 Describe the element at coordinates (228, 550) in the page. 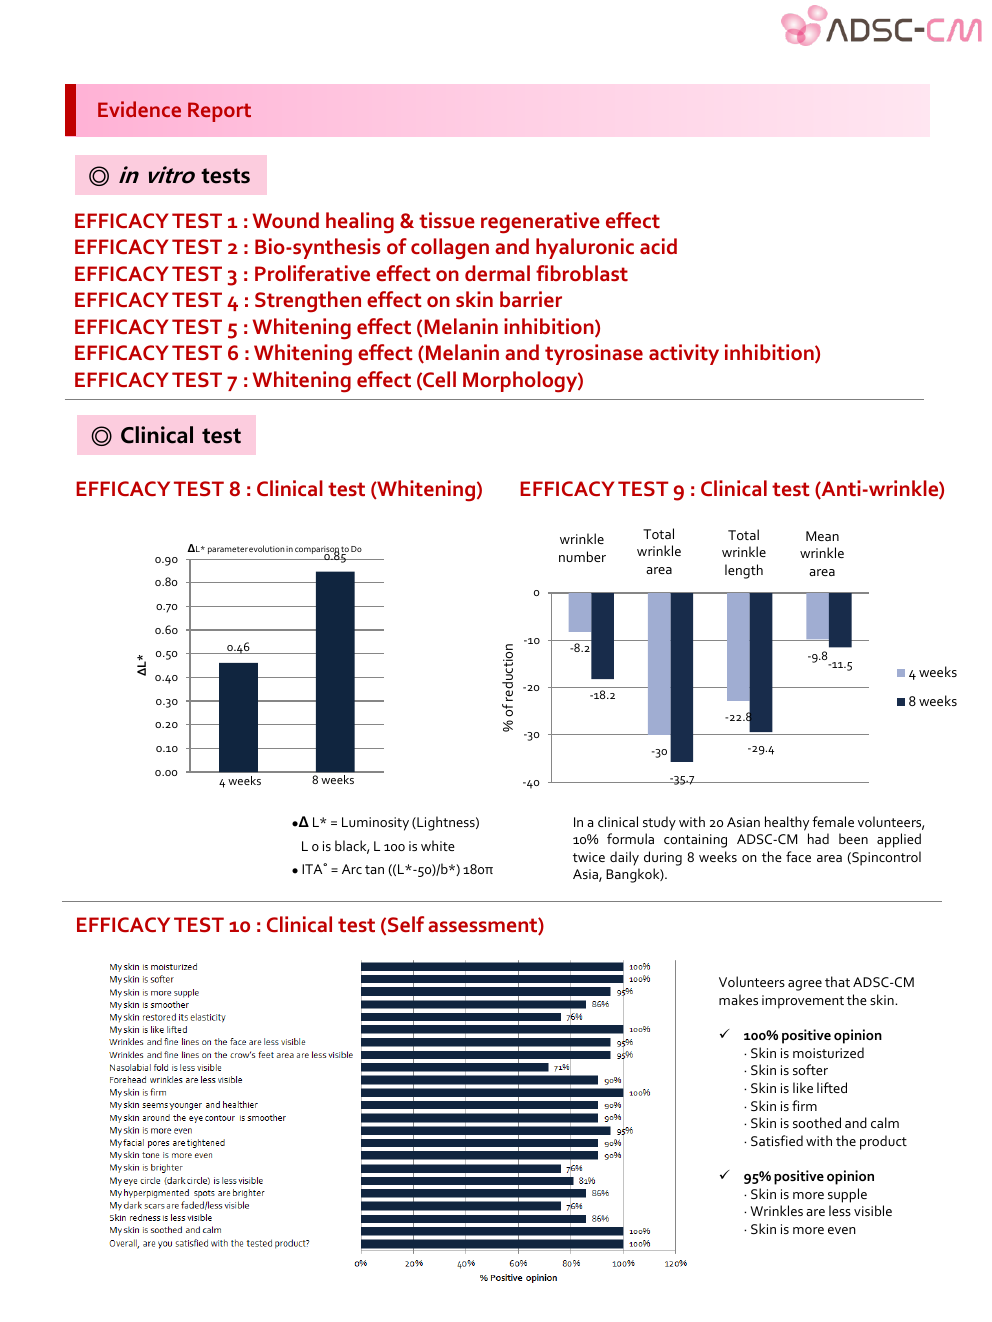

I see `parameter` at that location.
